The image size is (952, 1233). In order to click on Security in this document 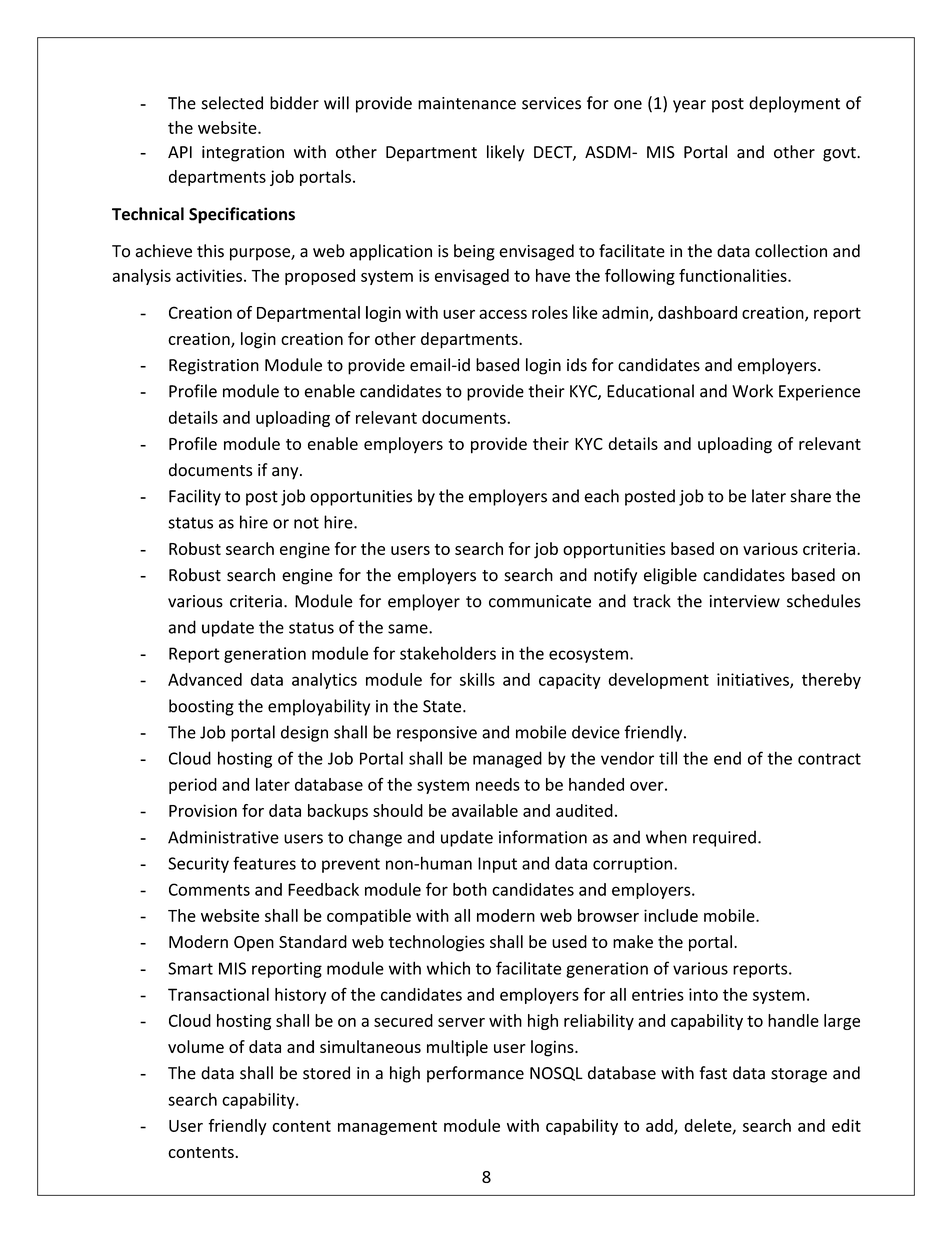, I will do `click(198, 865)`.
